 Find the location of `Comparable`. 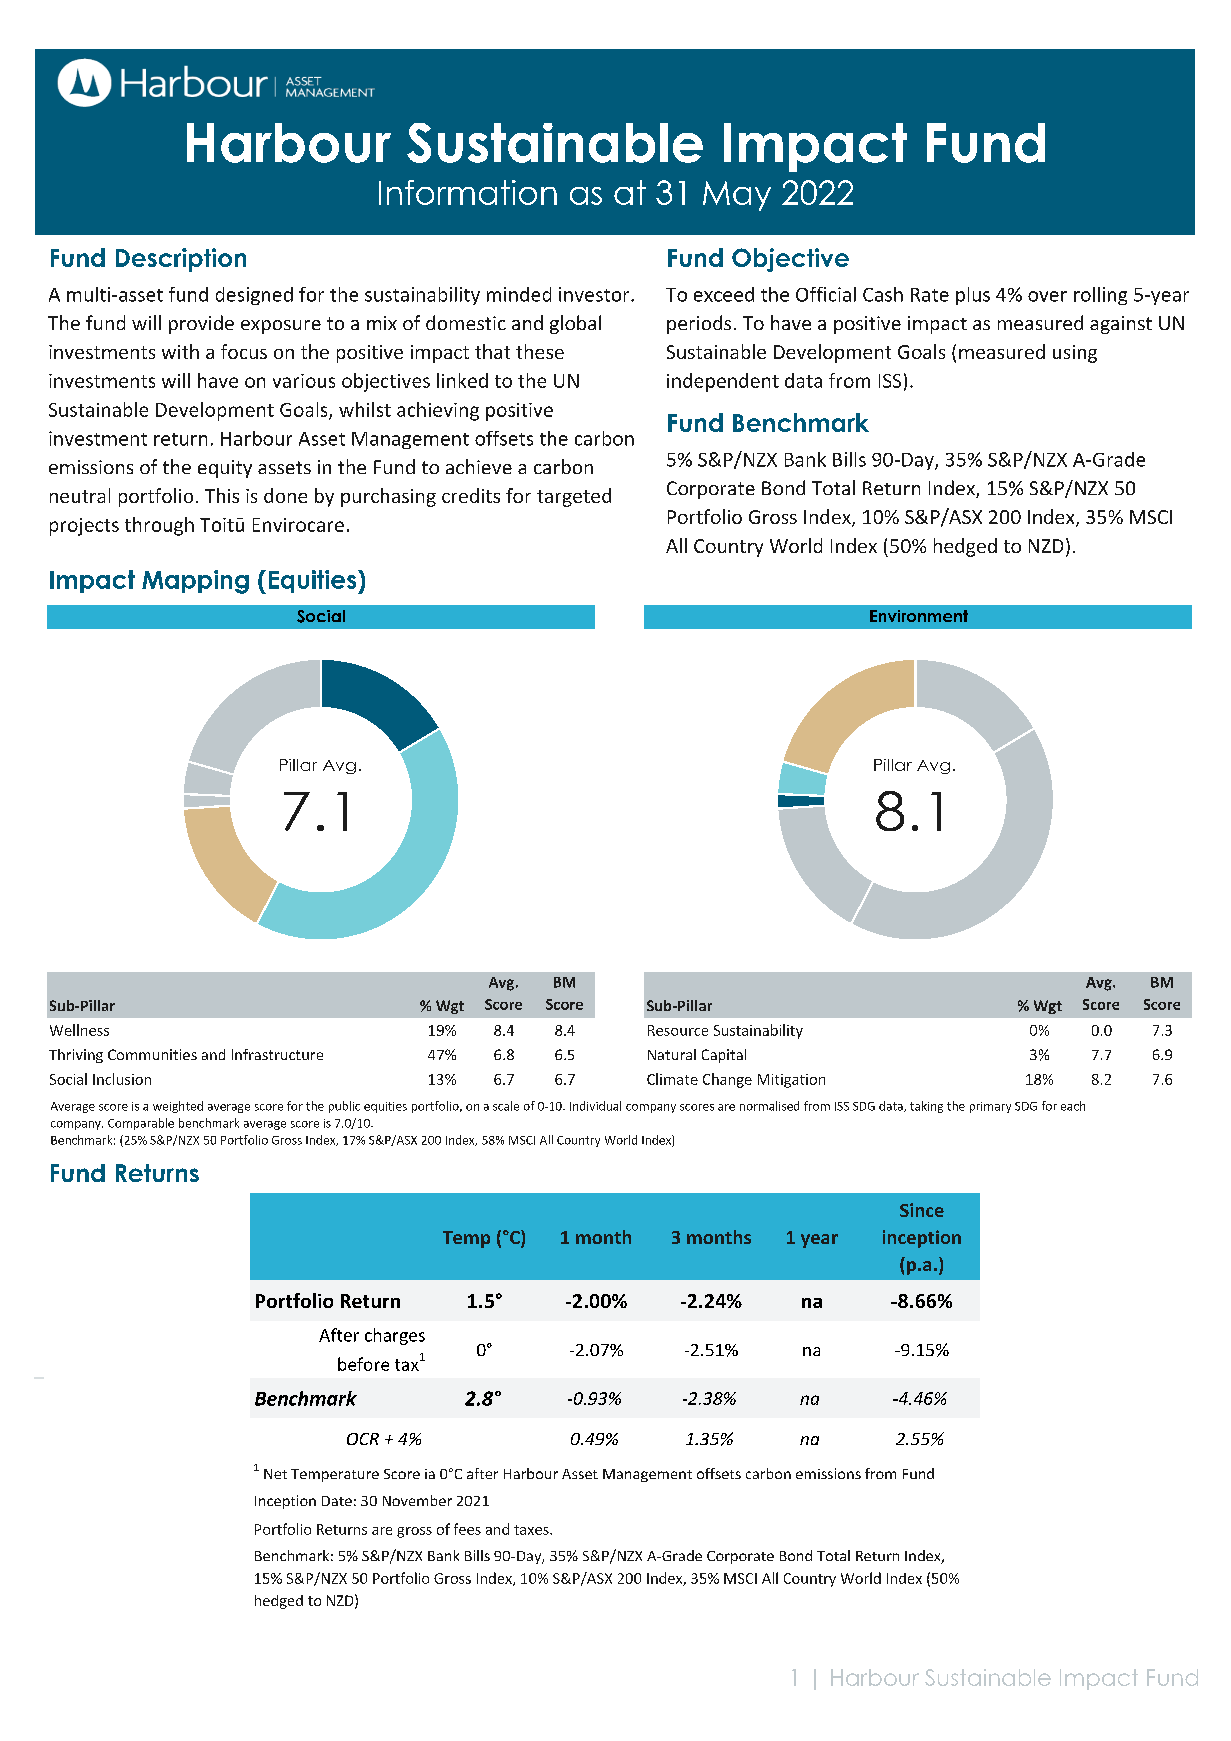

Comparable is located at coordinates (141, 1124).
